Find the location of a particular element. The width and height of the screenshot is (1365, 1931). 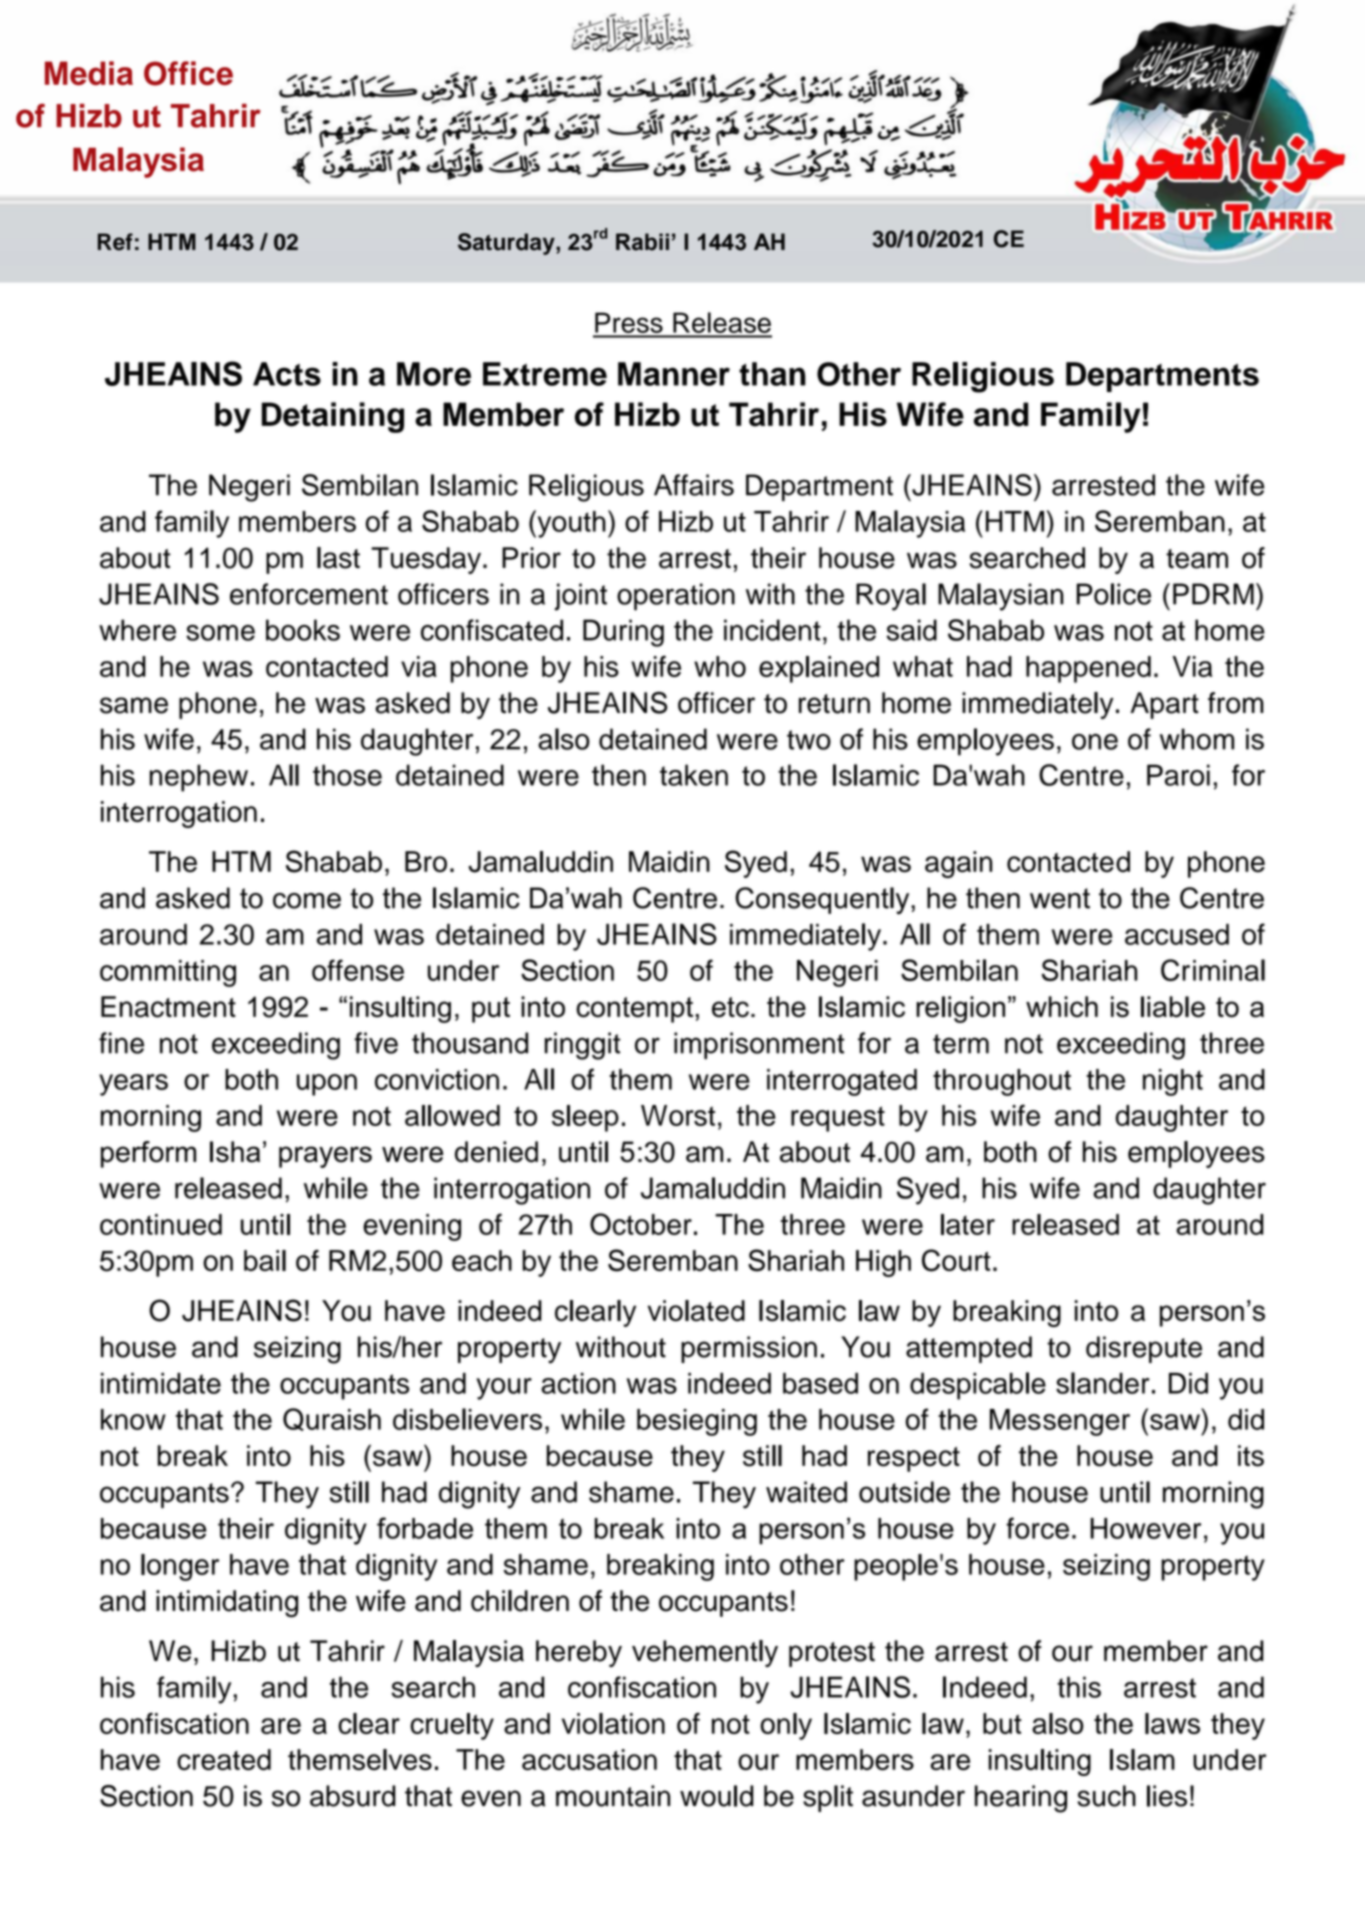

created is located at coordinates (224, 1759).
